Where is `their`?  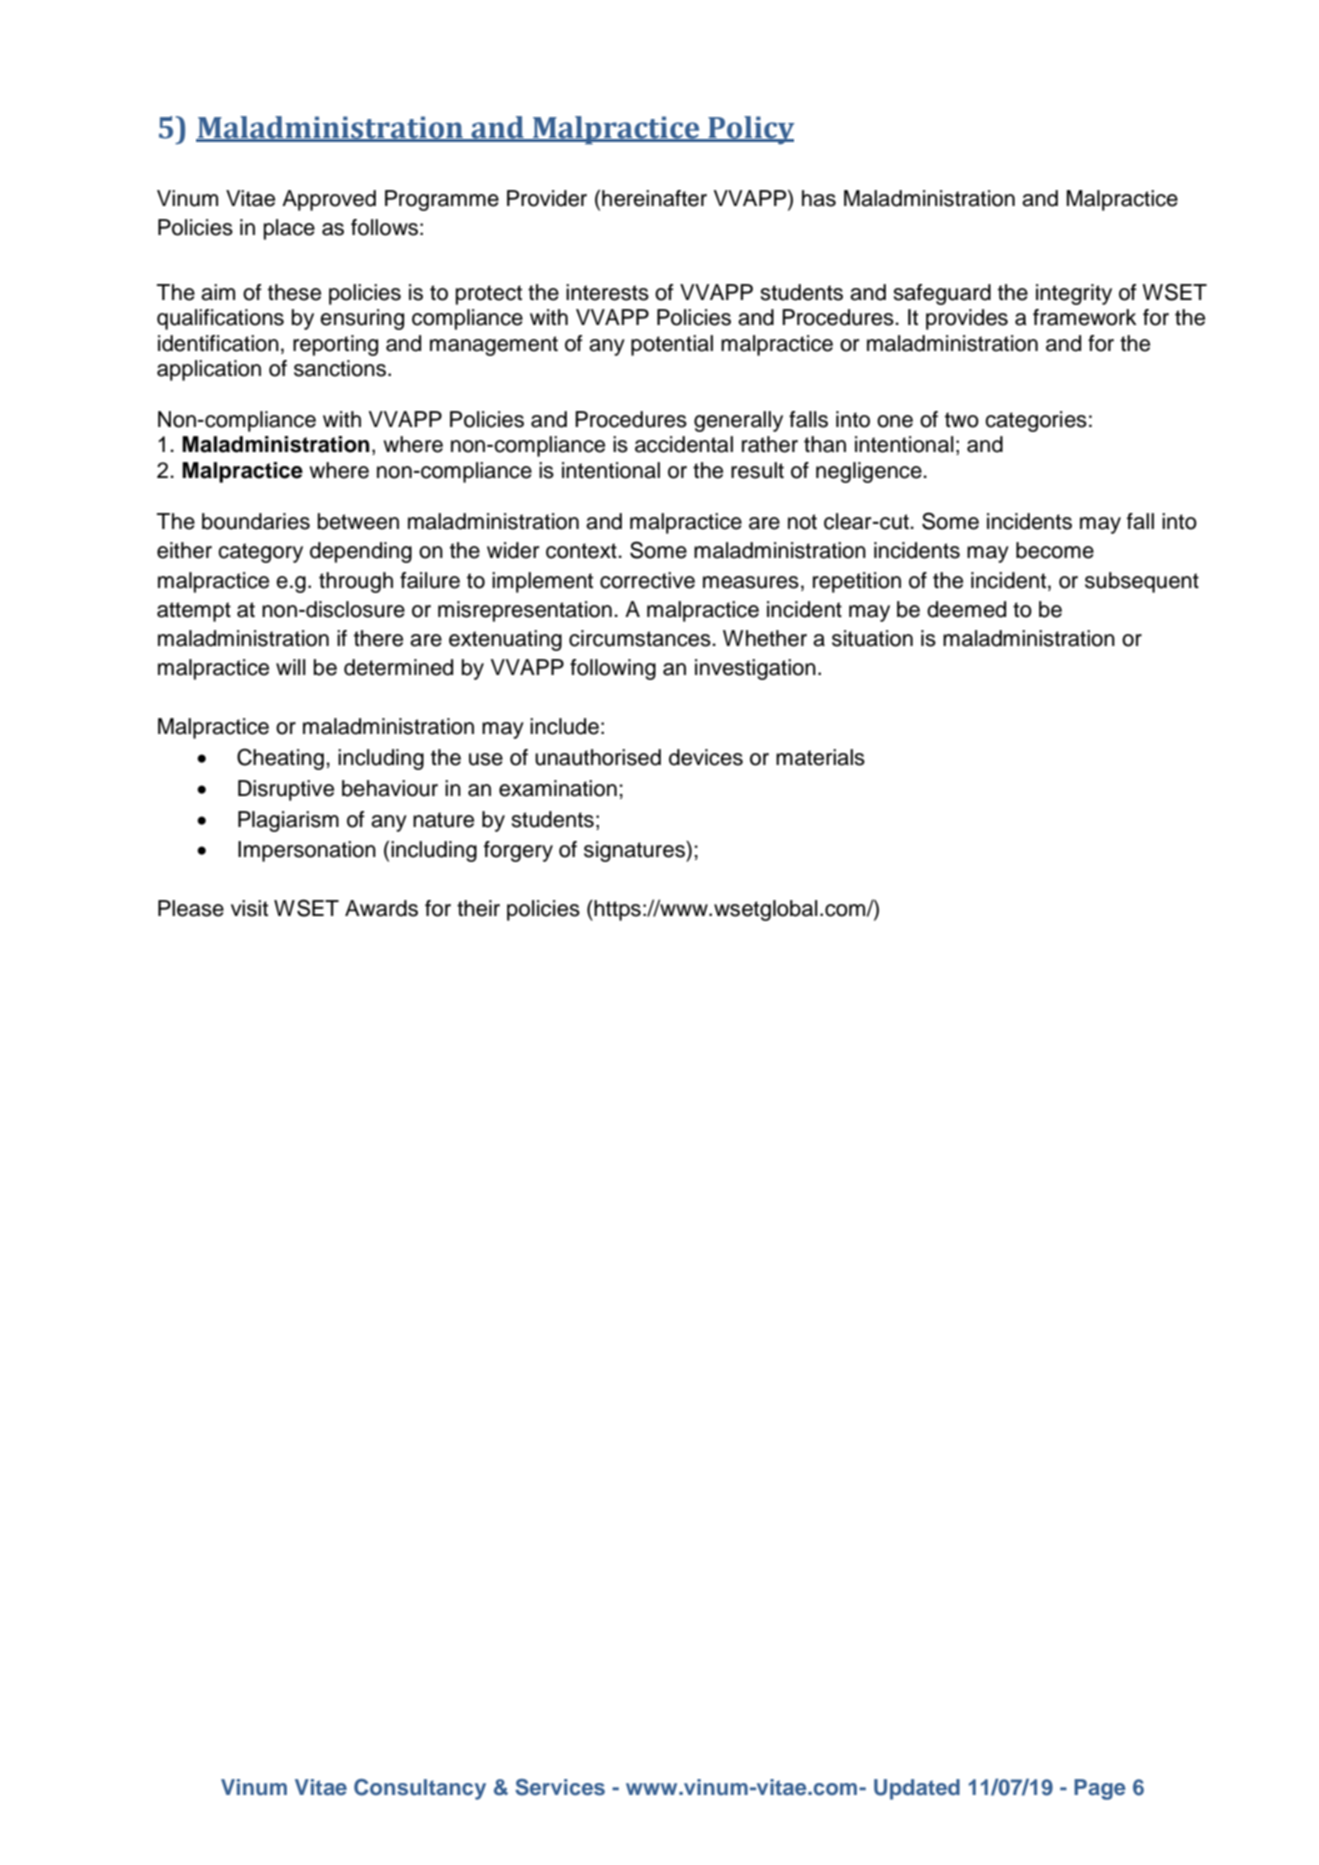
their is located at coordinates (478, 908).
